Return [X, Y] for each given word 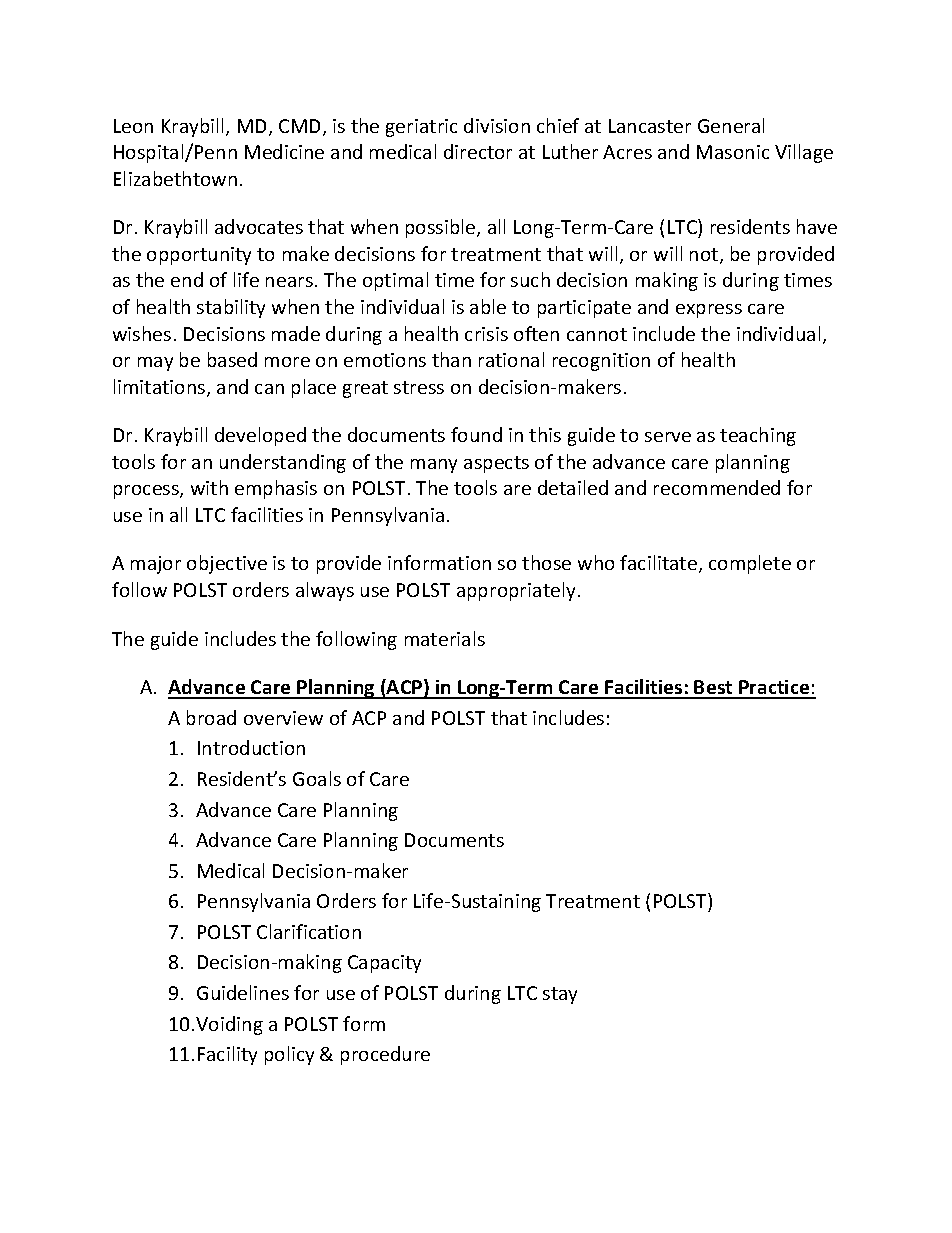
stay [560, 995]
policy [289, 1055]
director [478, 151]
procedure [385, 1055]
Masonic [733, 152]
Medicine [284, 151]
